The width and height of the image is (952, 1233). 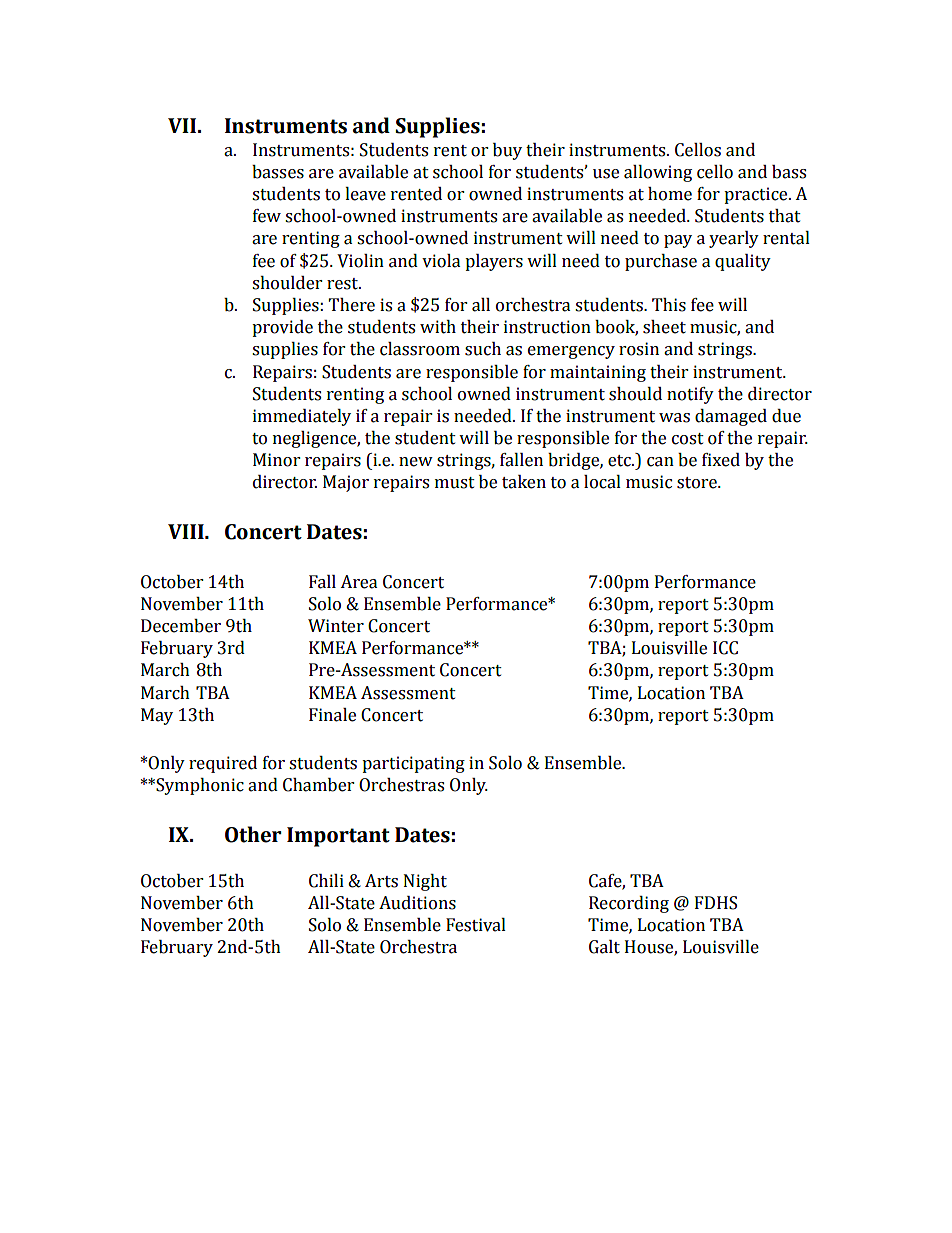 I want to click on must, so click(x=455, y=483).
